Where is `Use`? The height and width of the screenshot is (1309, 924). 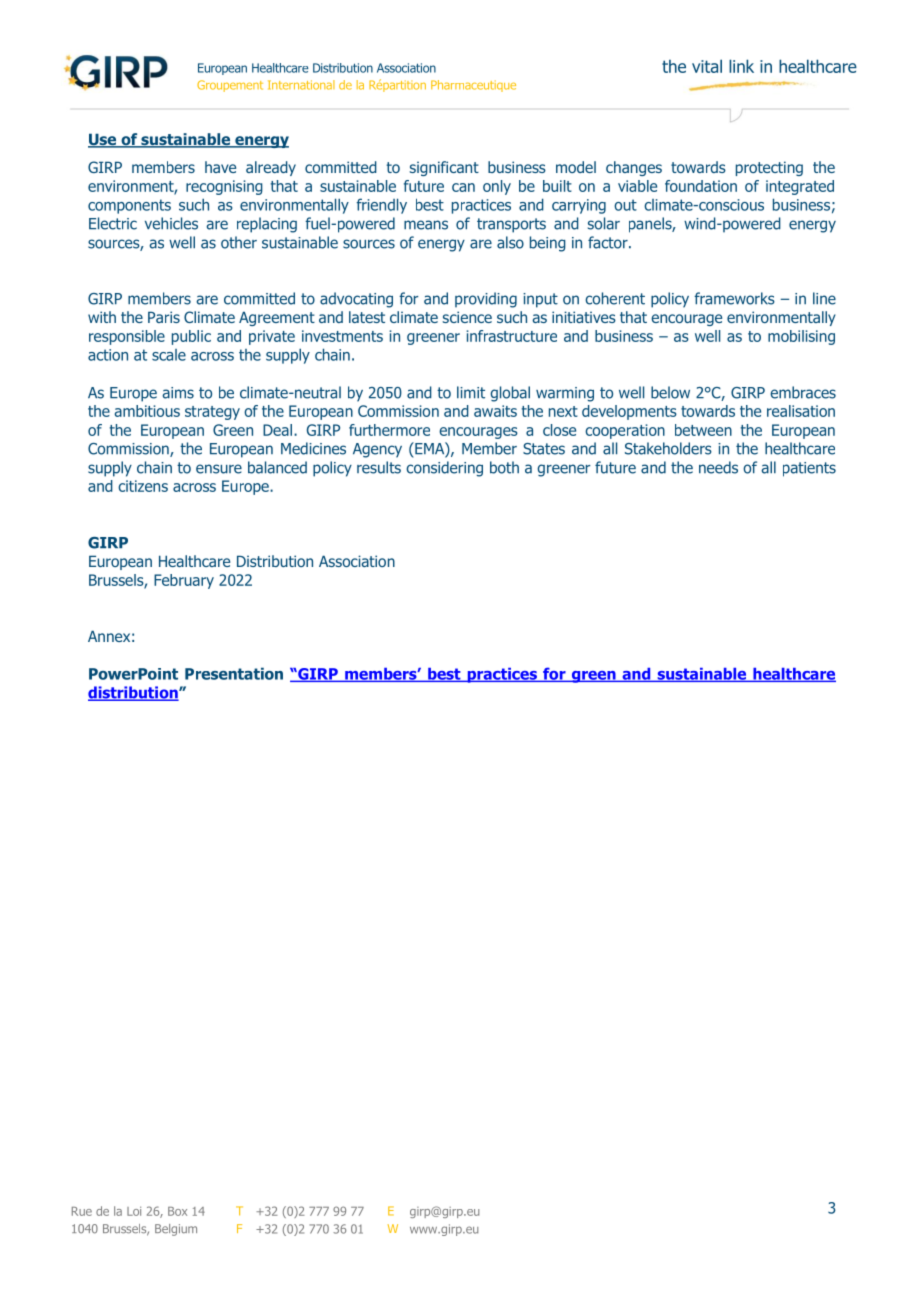
Use is located at coordinates (103, 140).
